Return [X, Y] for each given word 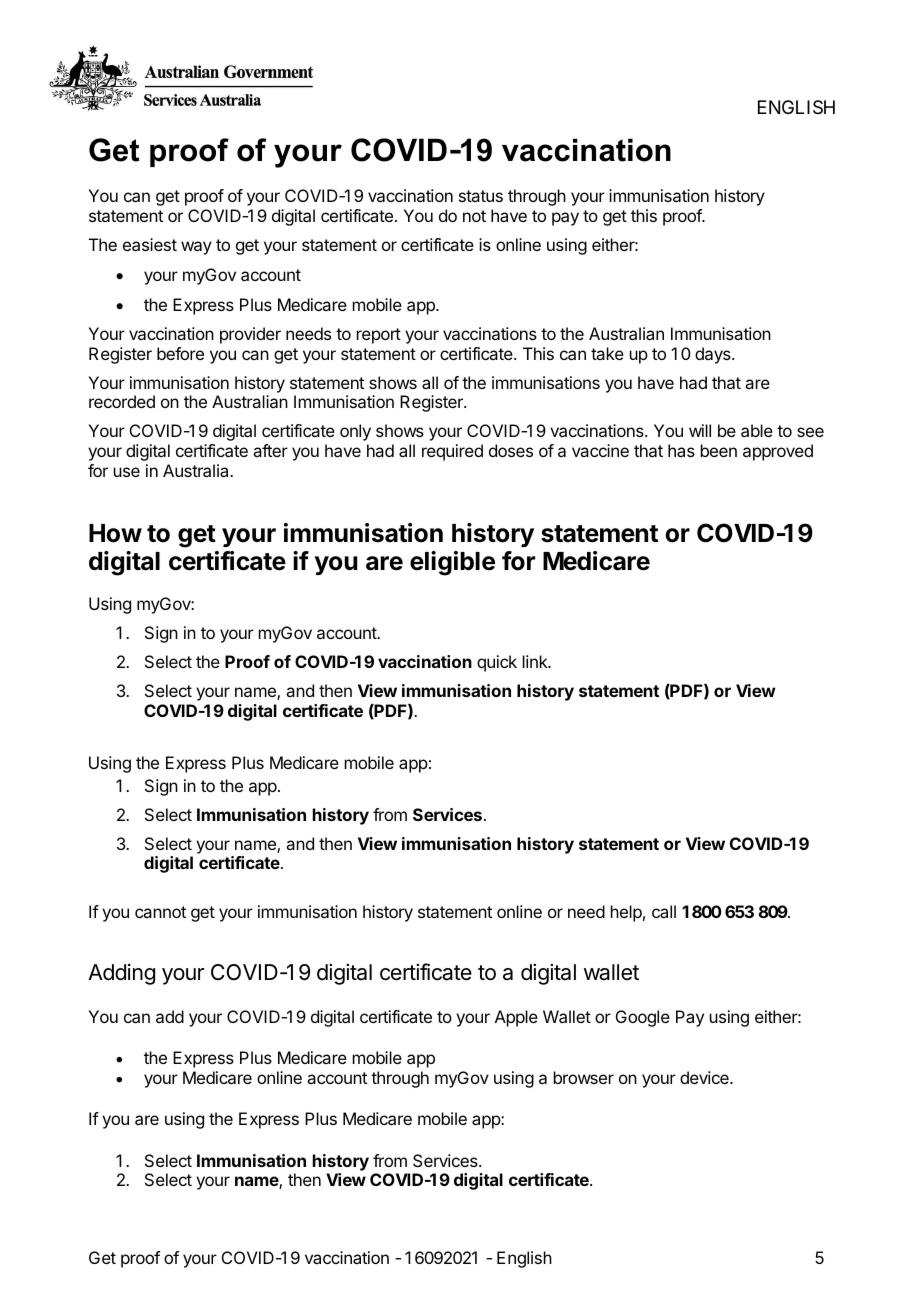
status [481, 196]
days [714, 355]
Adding [121, 974]
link [536, 661]
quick [497, 663]
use [127, 472]
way [196, 248]
